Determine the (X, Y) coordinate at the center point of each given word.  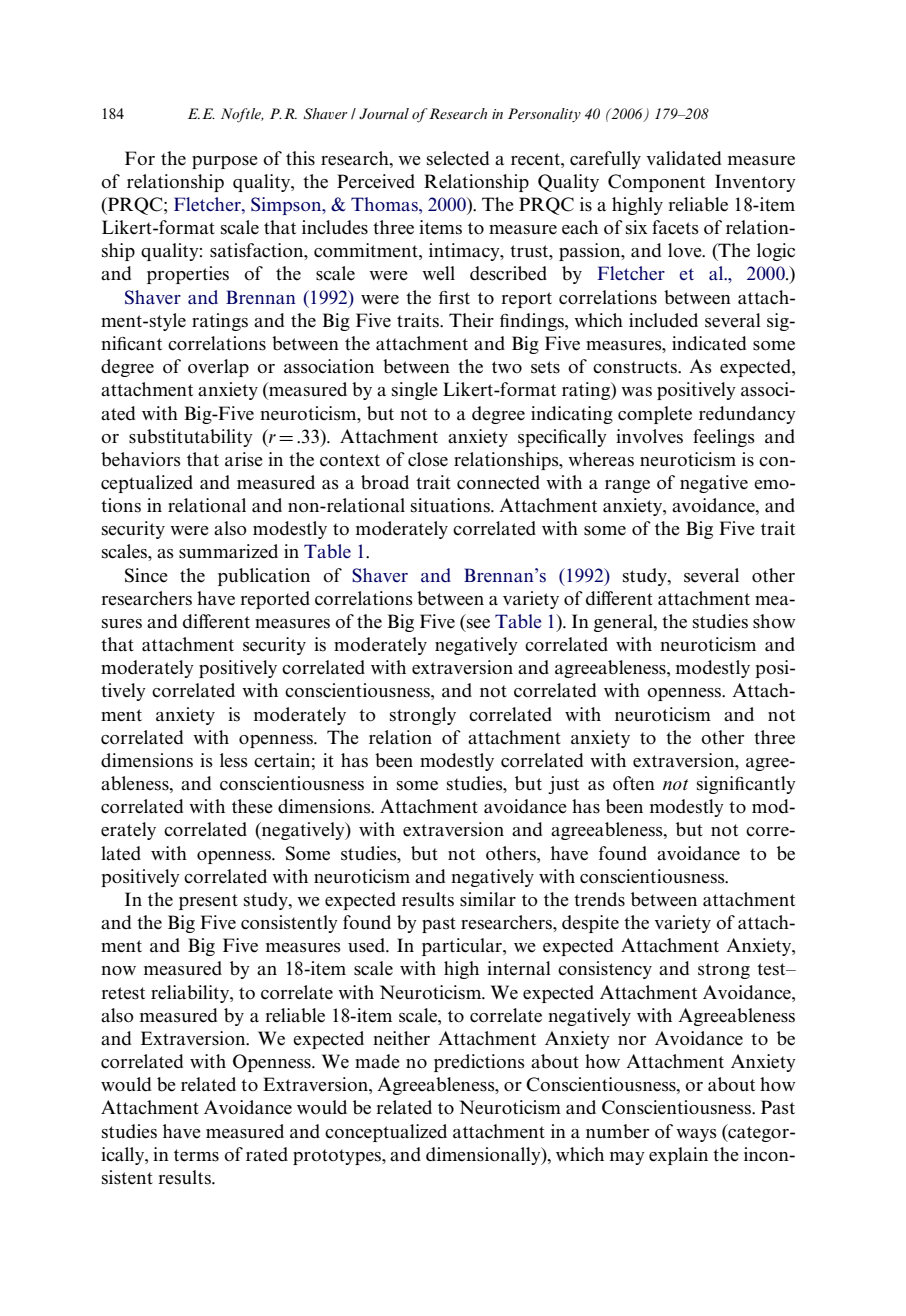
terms (196, 1155)
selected (458, 158)
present (208, 902)
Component (656, 183)
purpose (225, 162)
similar (488, 899)
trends (599, 899)
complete (655, 415)
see (478, 624)
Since (146, 575)
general (624, 623)
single (415, 391)
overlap (218, 368)
